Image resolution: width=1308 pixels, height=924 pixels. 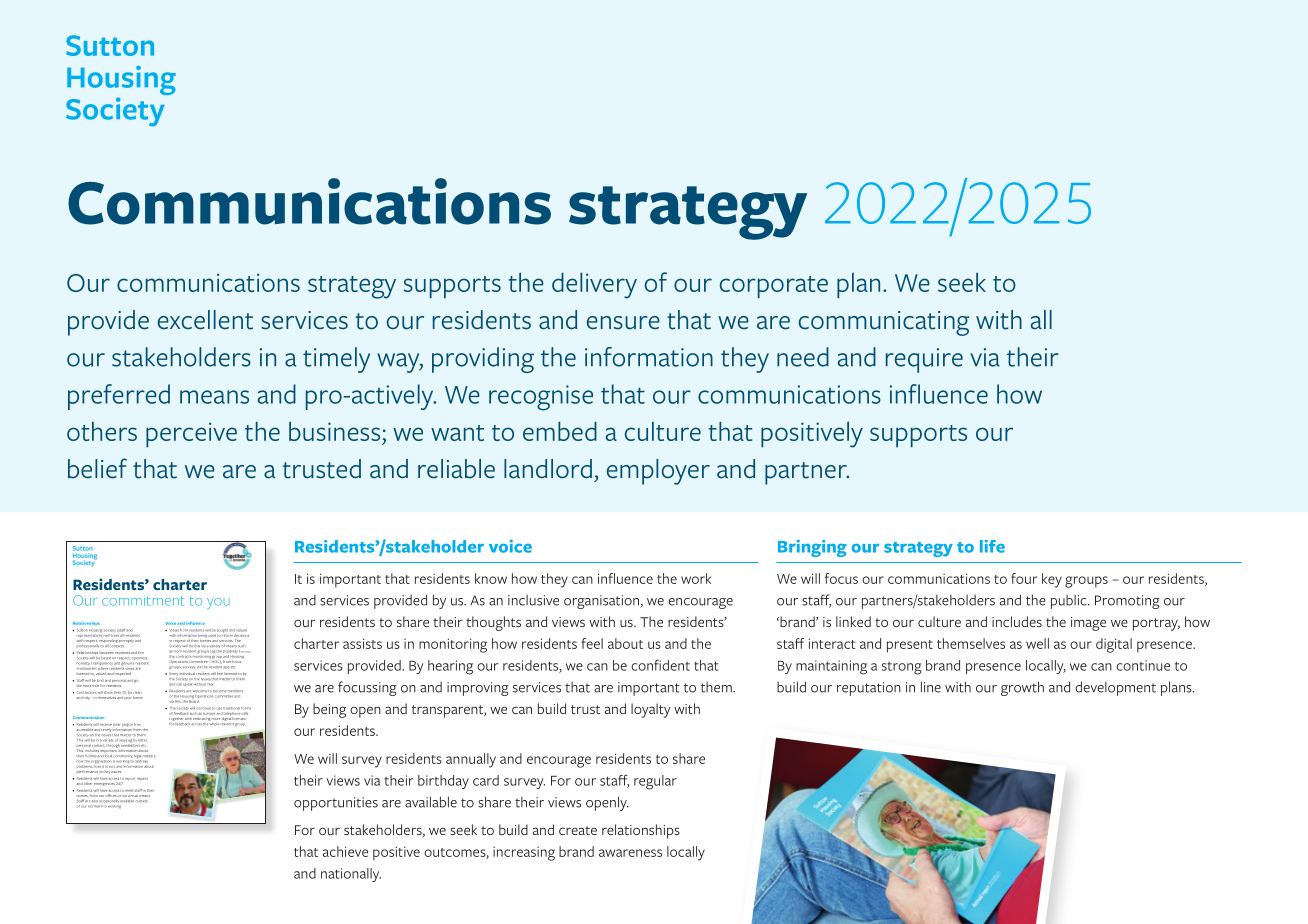 What do you see at coordinates (345, 851) in the page?
I see `achieve` at bounding box center [345, 851].
